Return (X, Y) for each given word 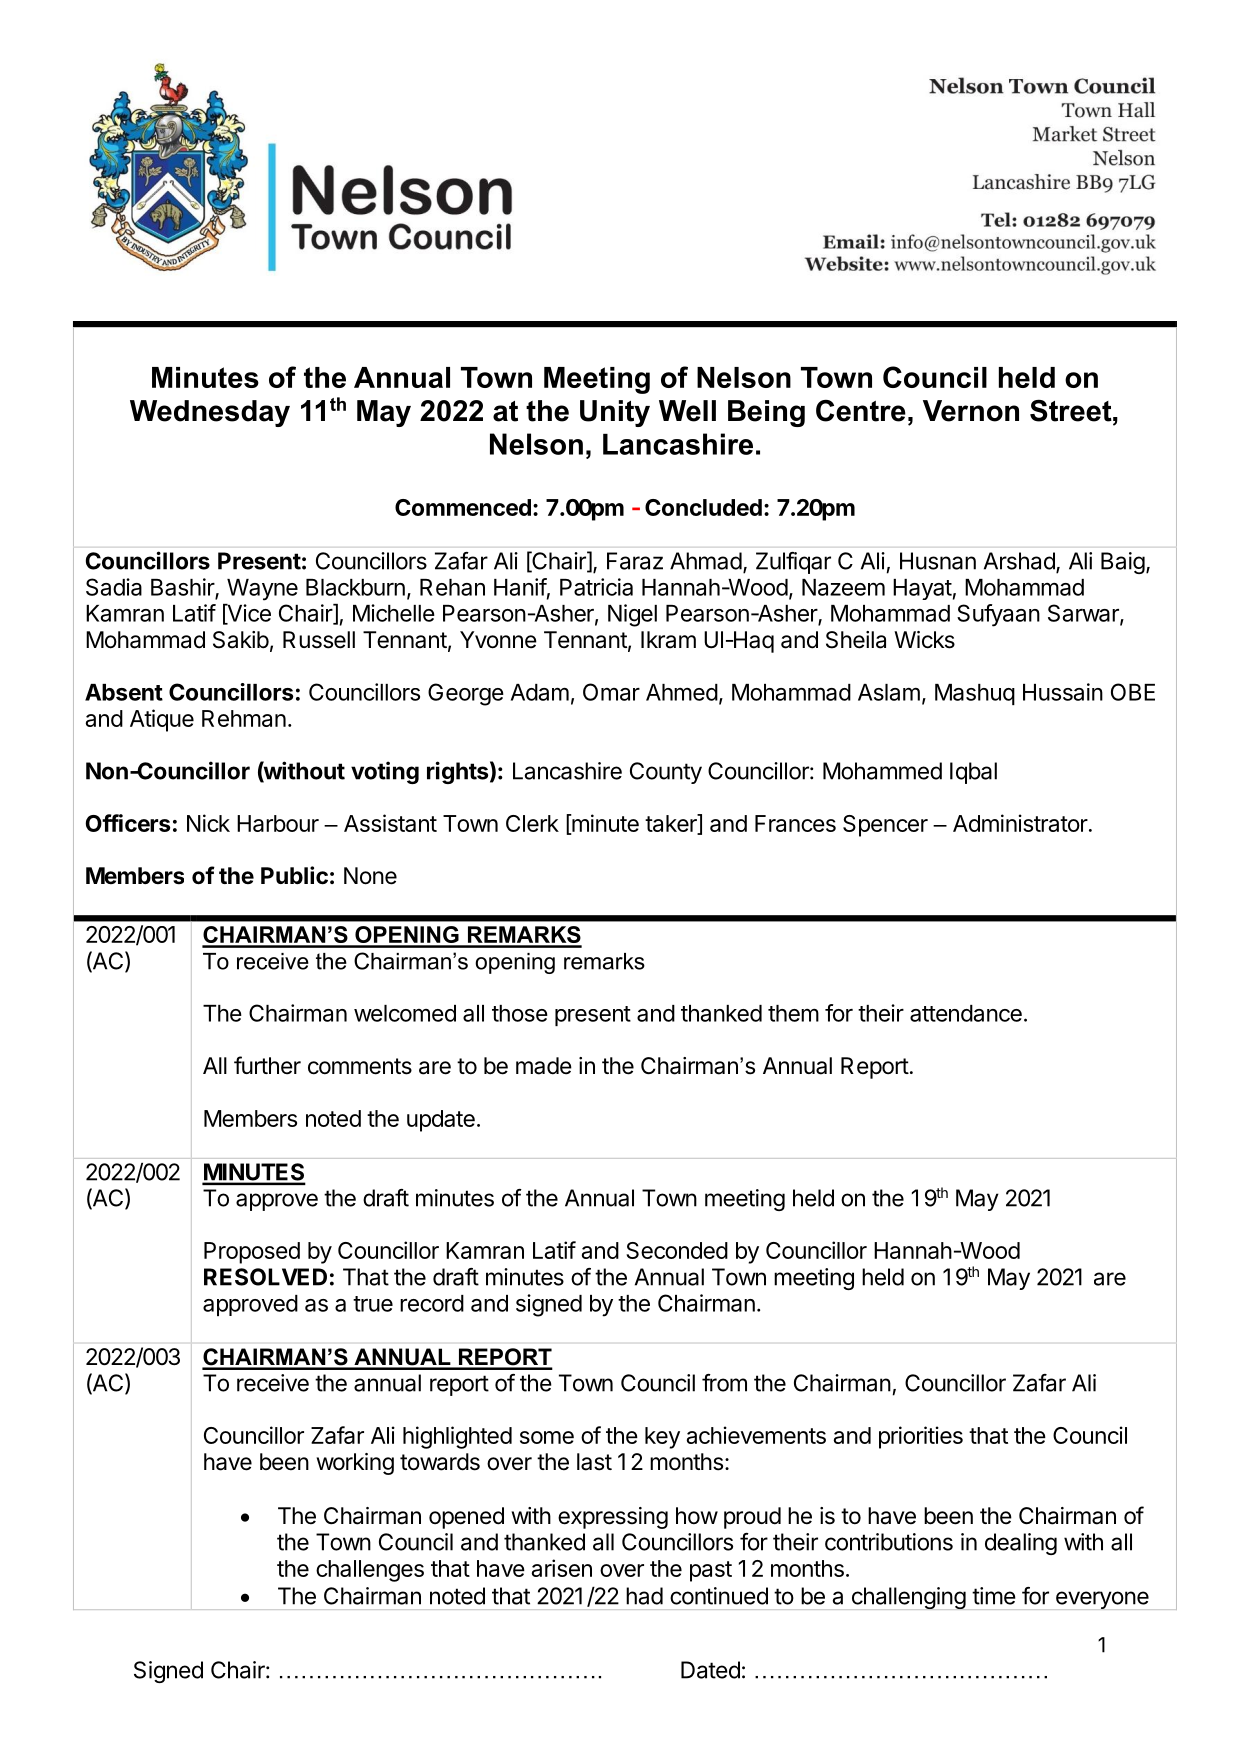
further (267, 1065)
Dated (710, 1670)
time (994, 1596)
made (544, 1066)
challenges (370, 1571)
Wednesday (210, 413)
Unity (615, 413)
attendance (966, 1013)
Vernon (971, 411)
